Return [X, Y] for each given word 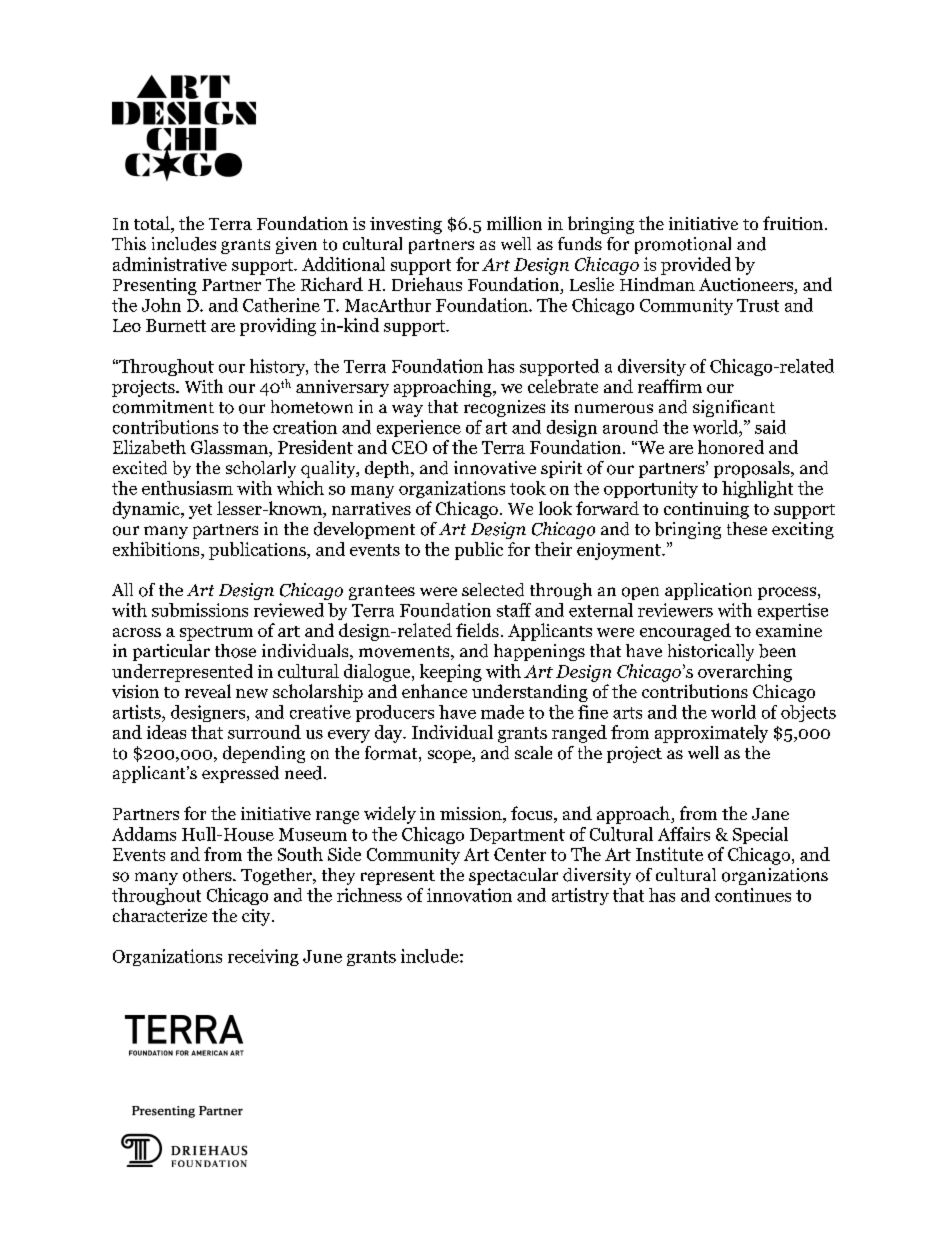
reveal [208, 691]
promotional [683, 245]
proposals [753, 469]
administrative [170, 264]
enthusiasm [187, 488]
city [257, 917]
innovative [495, 468]
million [514, 223]
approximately [711, 734]
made [502, 712]
